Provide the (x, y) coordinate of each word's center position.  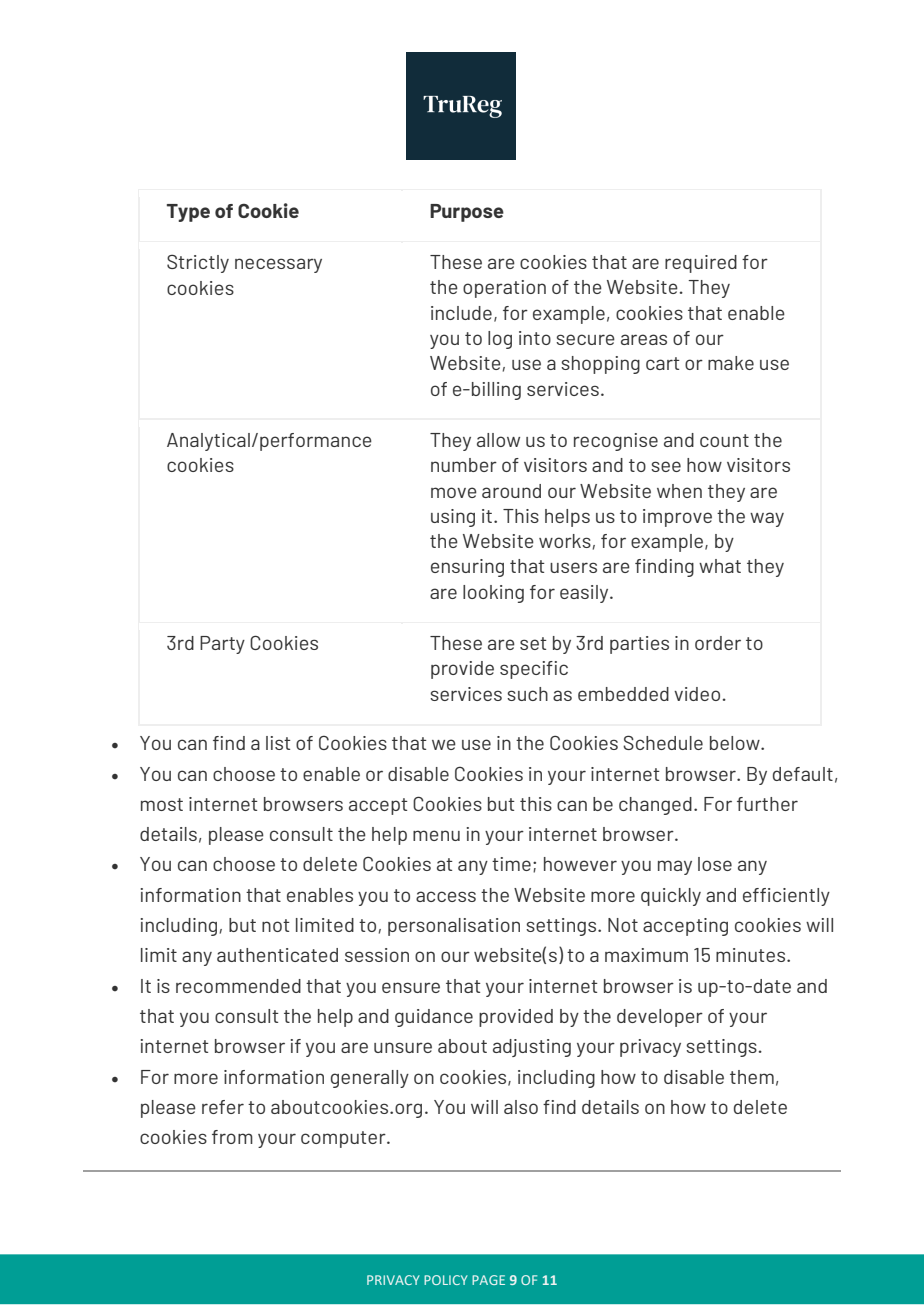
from (232, 1137)
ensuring (467, 568)
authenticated (277, 955)
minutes (752, 955)
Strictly (198, 263)
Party (222, 645)
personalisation (454, 927)
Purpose (467, 213)
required (701, 264)
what (720, 566)
